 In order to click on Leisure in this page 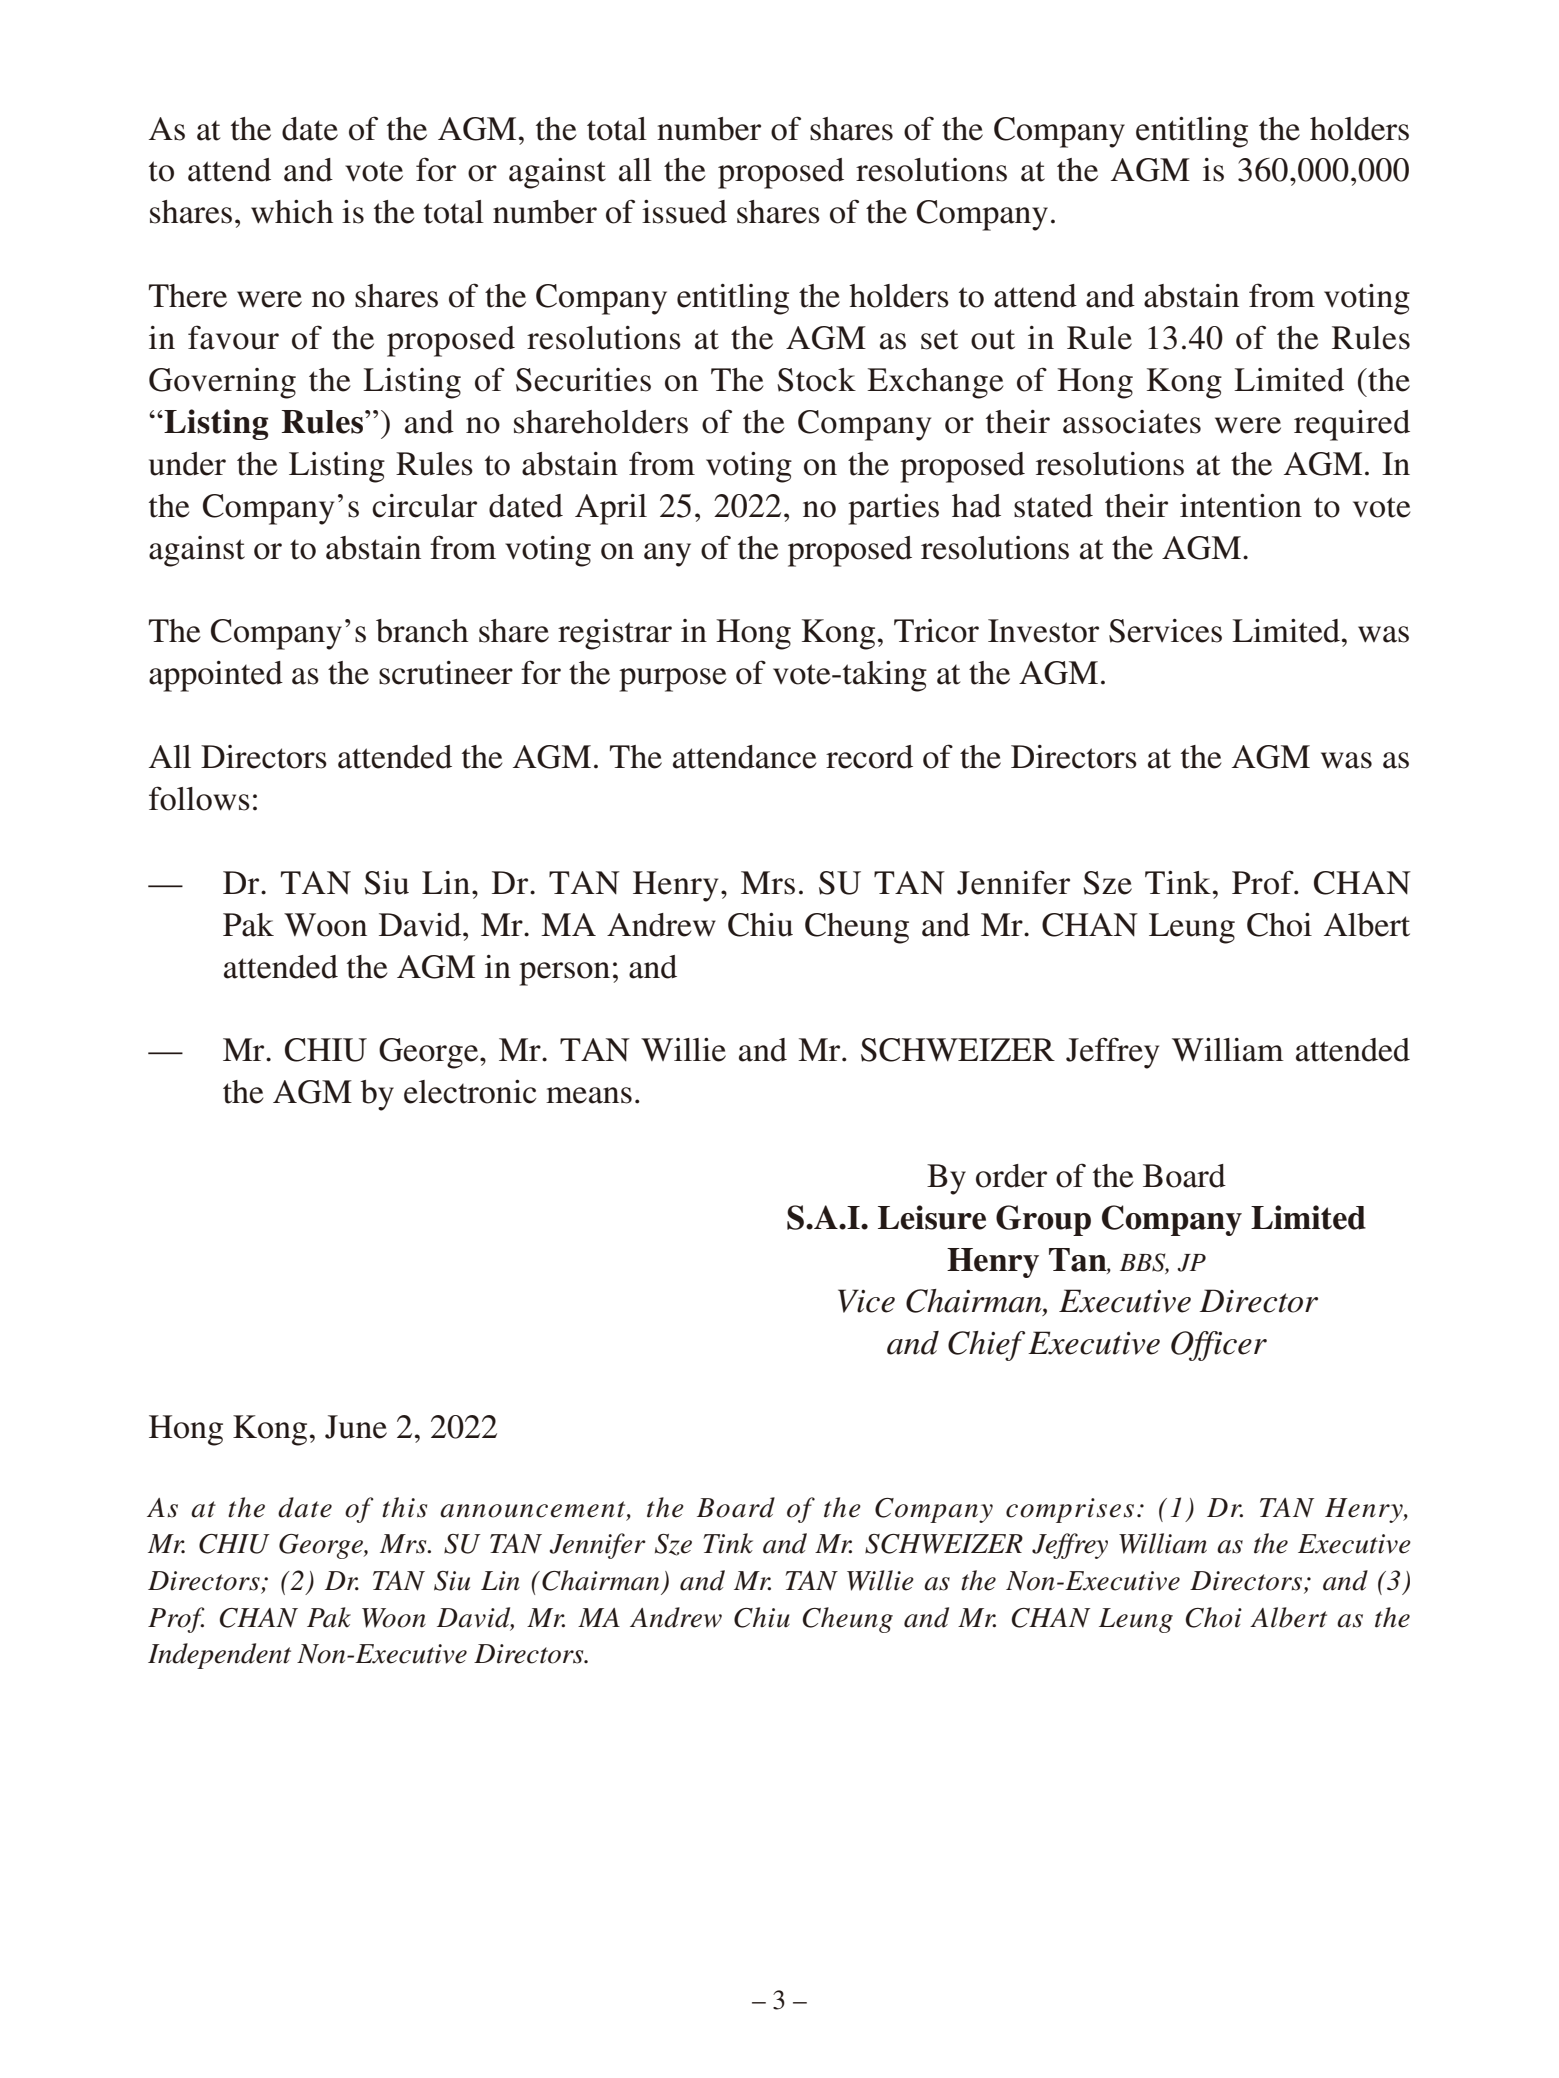, I will do `click(932, 1217)`.
